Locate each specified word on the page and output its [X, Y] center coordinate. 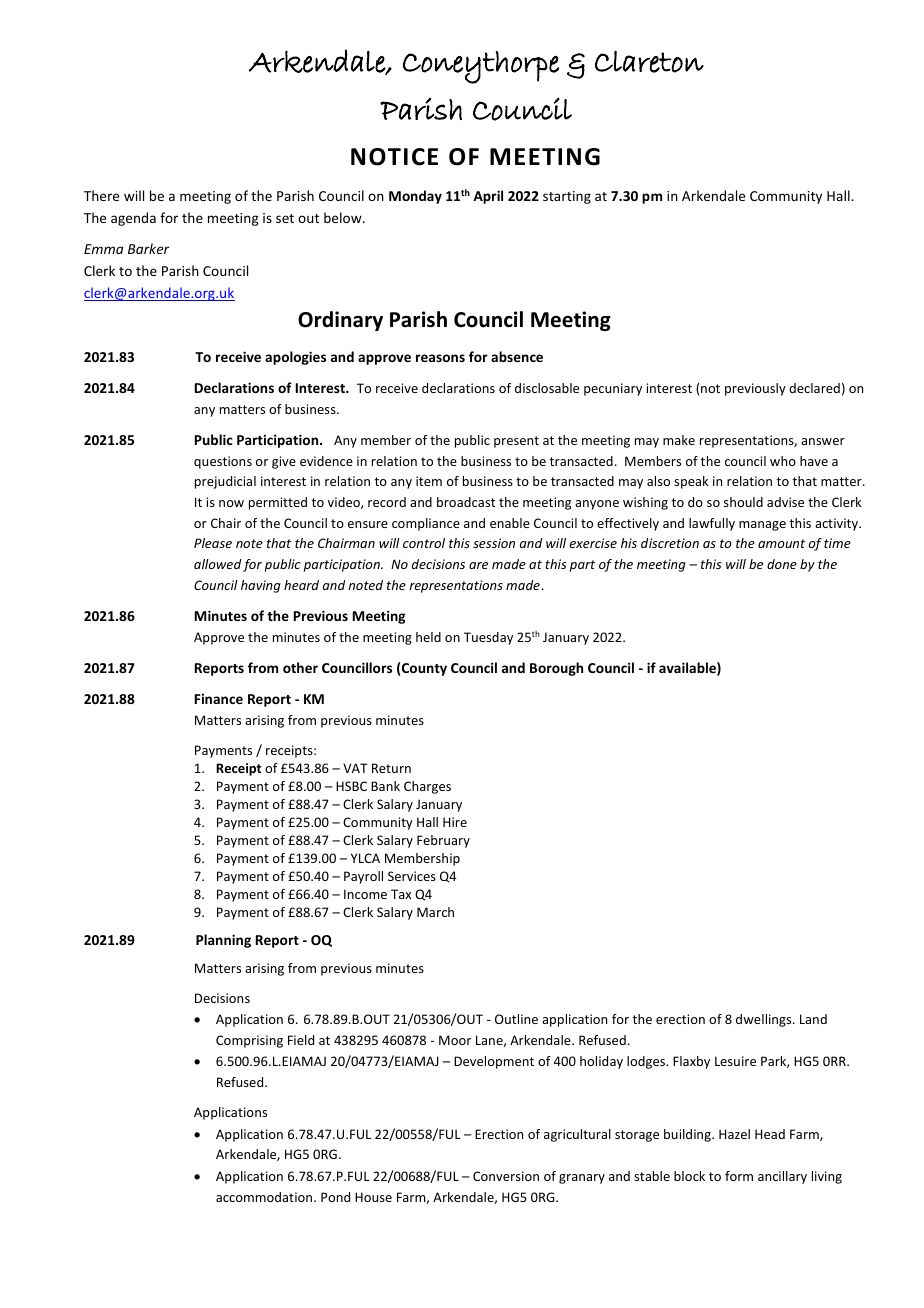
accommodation [265, 1197]
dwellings [765, 1020]
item [429, 481]
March [435, 912]
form [739, 1176]
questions [223, 462]
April [488, 197]
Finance [219, 699]
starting [567, 197]
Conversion [506, 1176]
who [783, 461]
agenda [133, 219]
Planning [223, 941]
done [782, 564]
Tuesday [488, 638]
